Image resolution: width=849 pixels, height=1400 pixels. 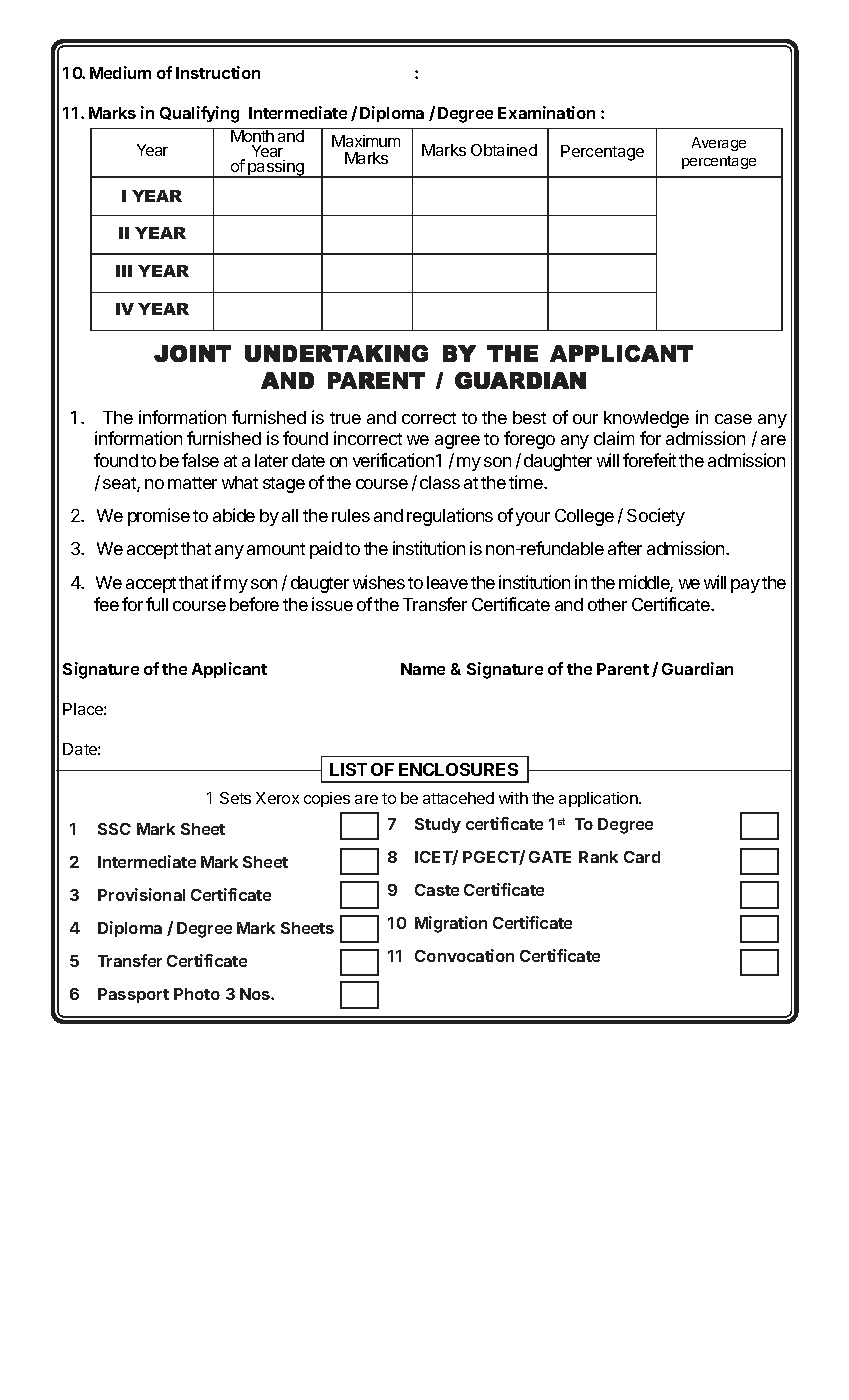 What do you see at coordinates (197, 994) in the screenshot?
I see `Photo` at bounding box center [197, 994].
